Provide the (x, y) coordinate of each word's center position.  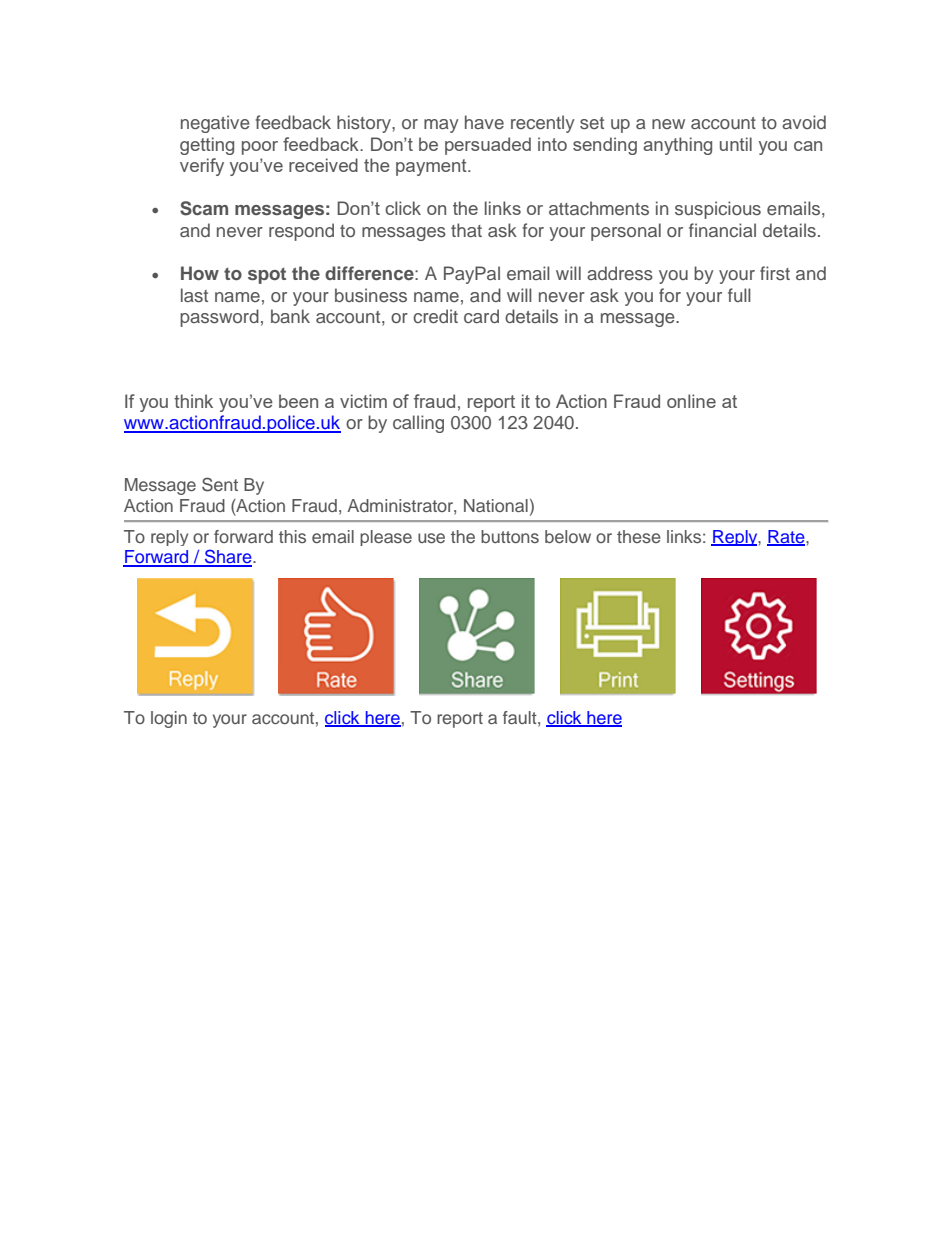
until (736, 144)
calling (418, 424)
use (431, 538)
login (169, 719)
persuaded (488, 146)
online (691, 401)
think (193, 401)
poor (260, 148)
